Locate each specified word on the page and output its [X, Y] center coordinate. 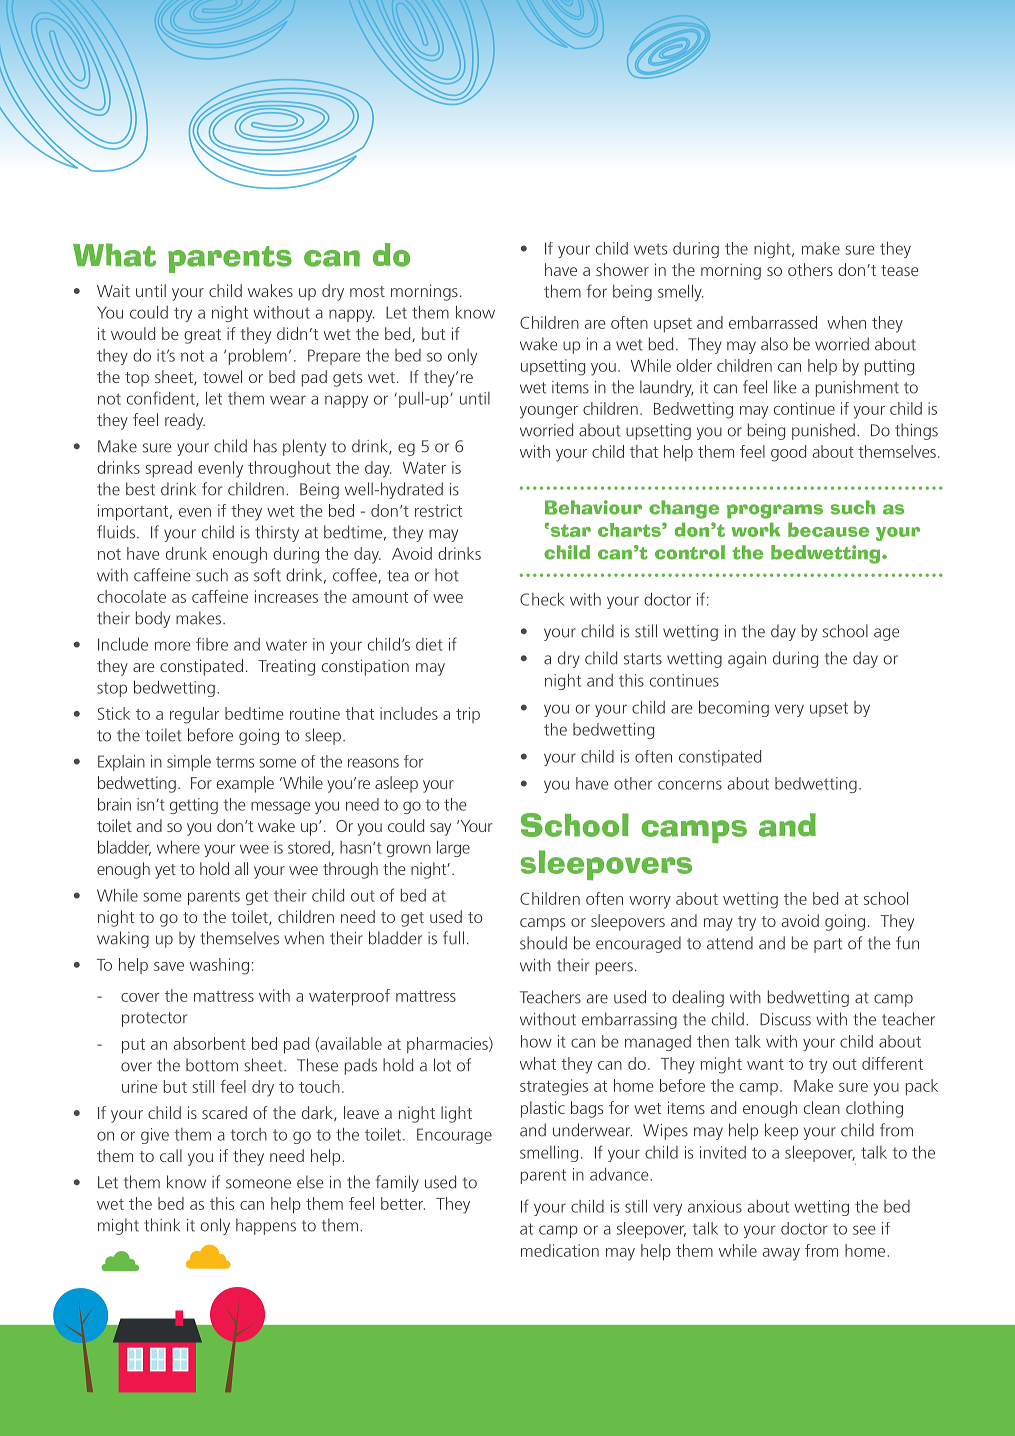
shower [622, 269]
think [162, 1225]
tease [900, 270]
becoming [734, 708]
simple [189, 763]
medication [560, 1250]
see [864, 1230]
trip [468, 715]
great [202, 336]
